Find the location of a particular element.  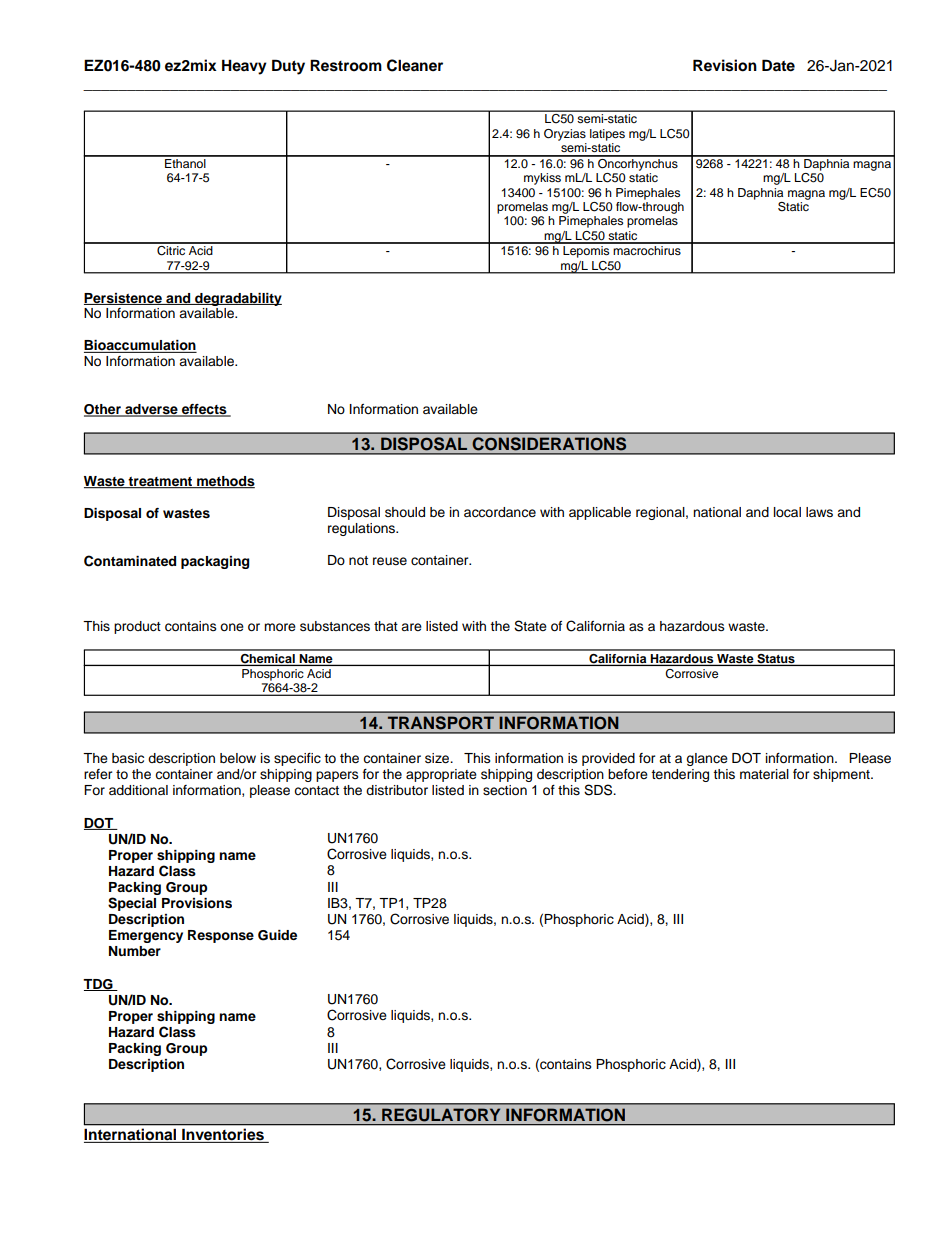

section is located at coordinates (505, 790).
